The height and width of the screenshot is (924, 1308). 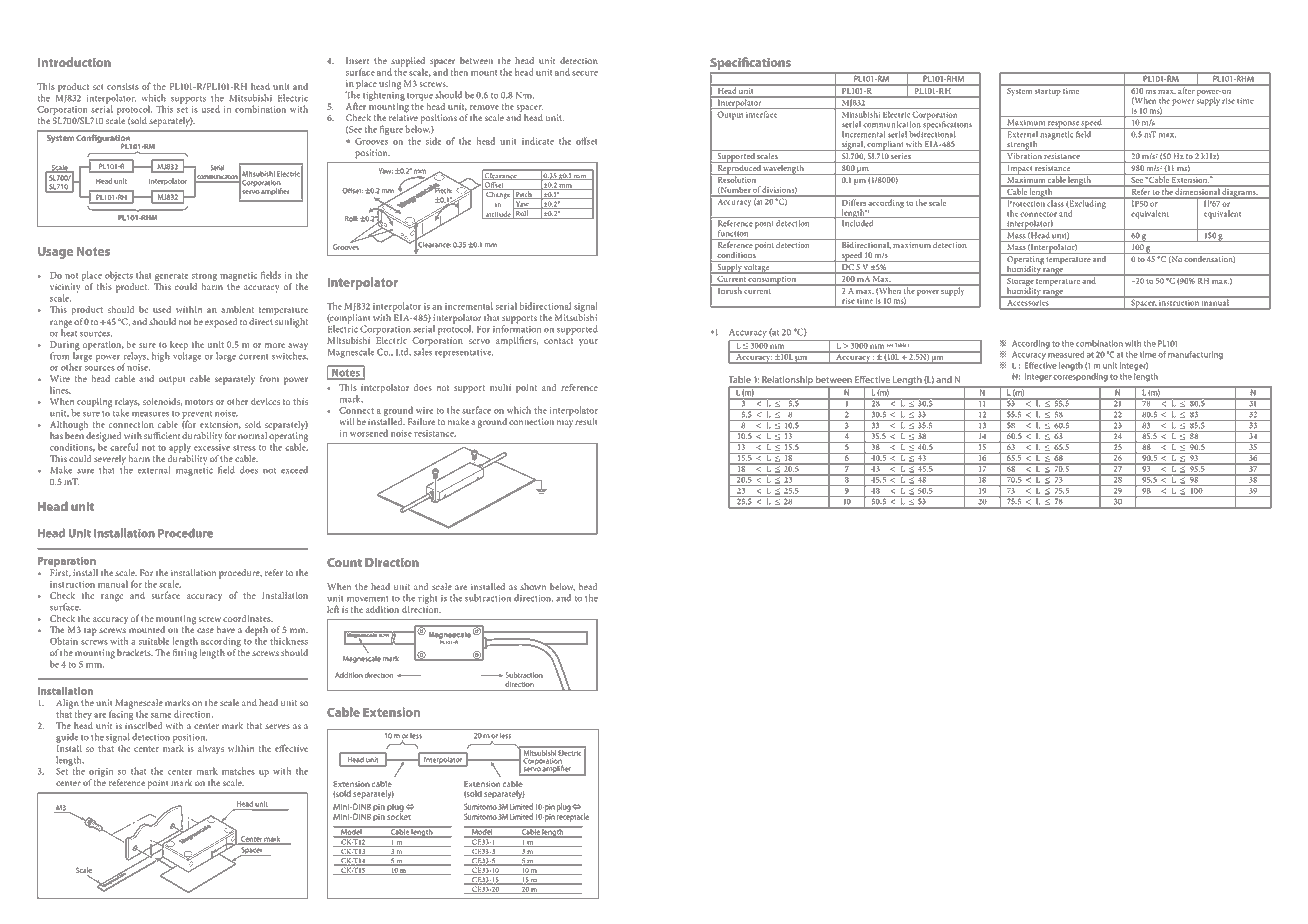 What do you see at coordinates (585, 73) in the screenshot?
I see `secure` at bounding box center [585, 73].
